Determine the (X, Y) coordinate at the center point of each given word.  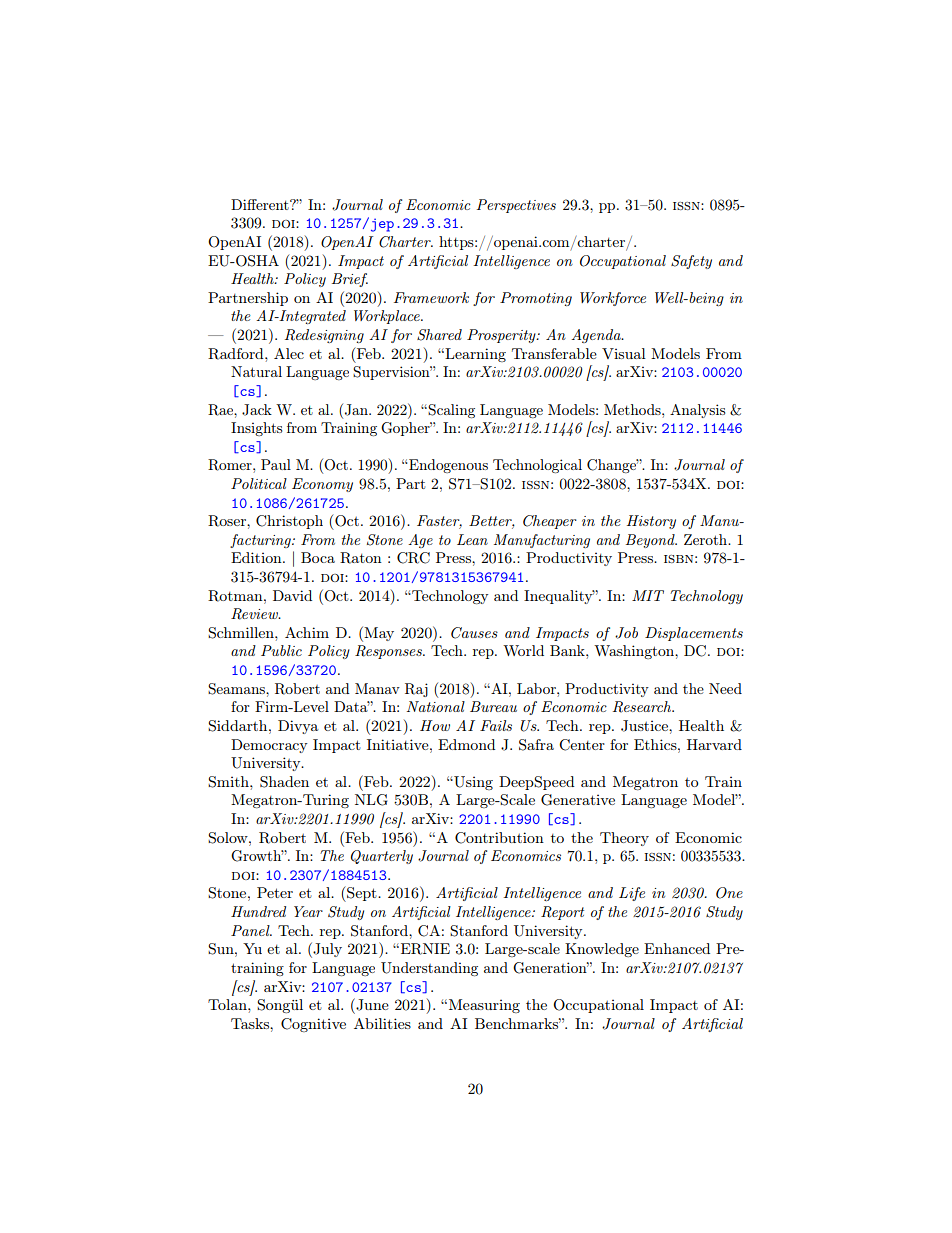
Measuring (484, 1006)
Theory (624, 839)
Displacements (694, 634)
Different (261, 204)
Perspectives (516, 206)
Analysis (697, 411)
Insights (256, 429)
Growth (257, 856)
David (292, 595)
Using (472, 783)
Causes (474, 633)
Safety (691, 262)
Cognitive (313, 1025)
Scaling (451, 411)
